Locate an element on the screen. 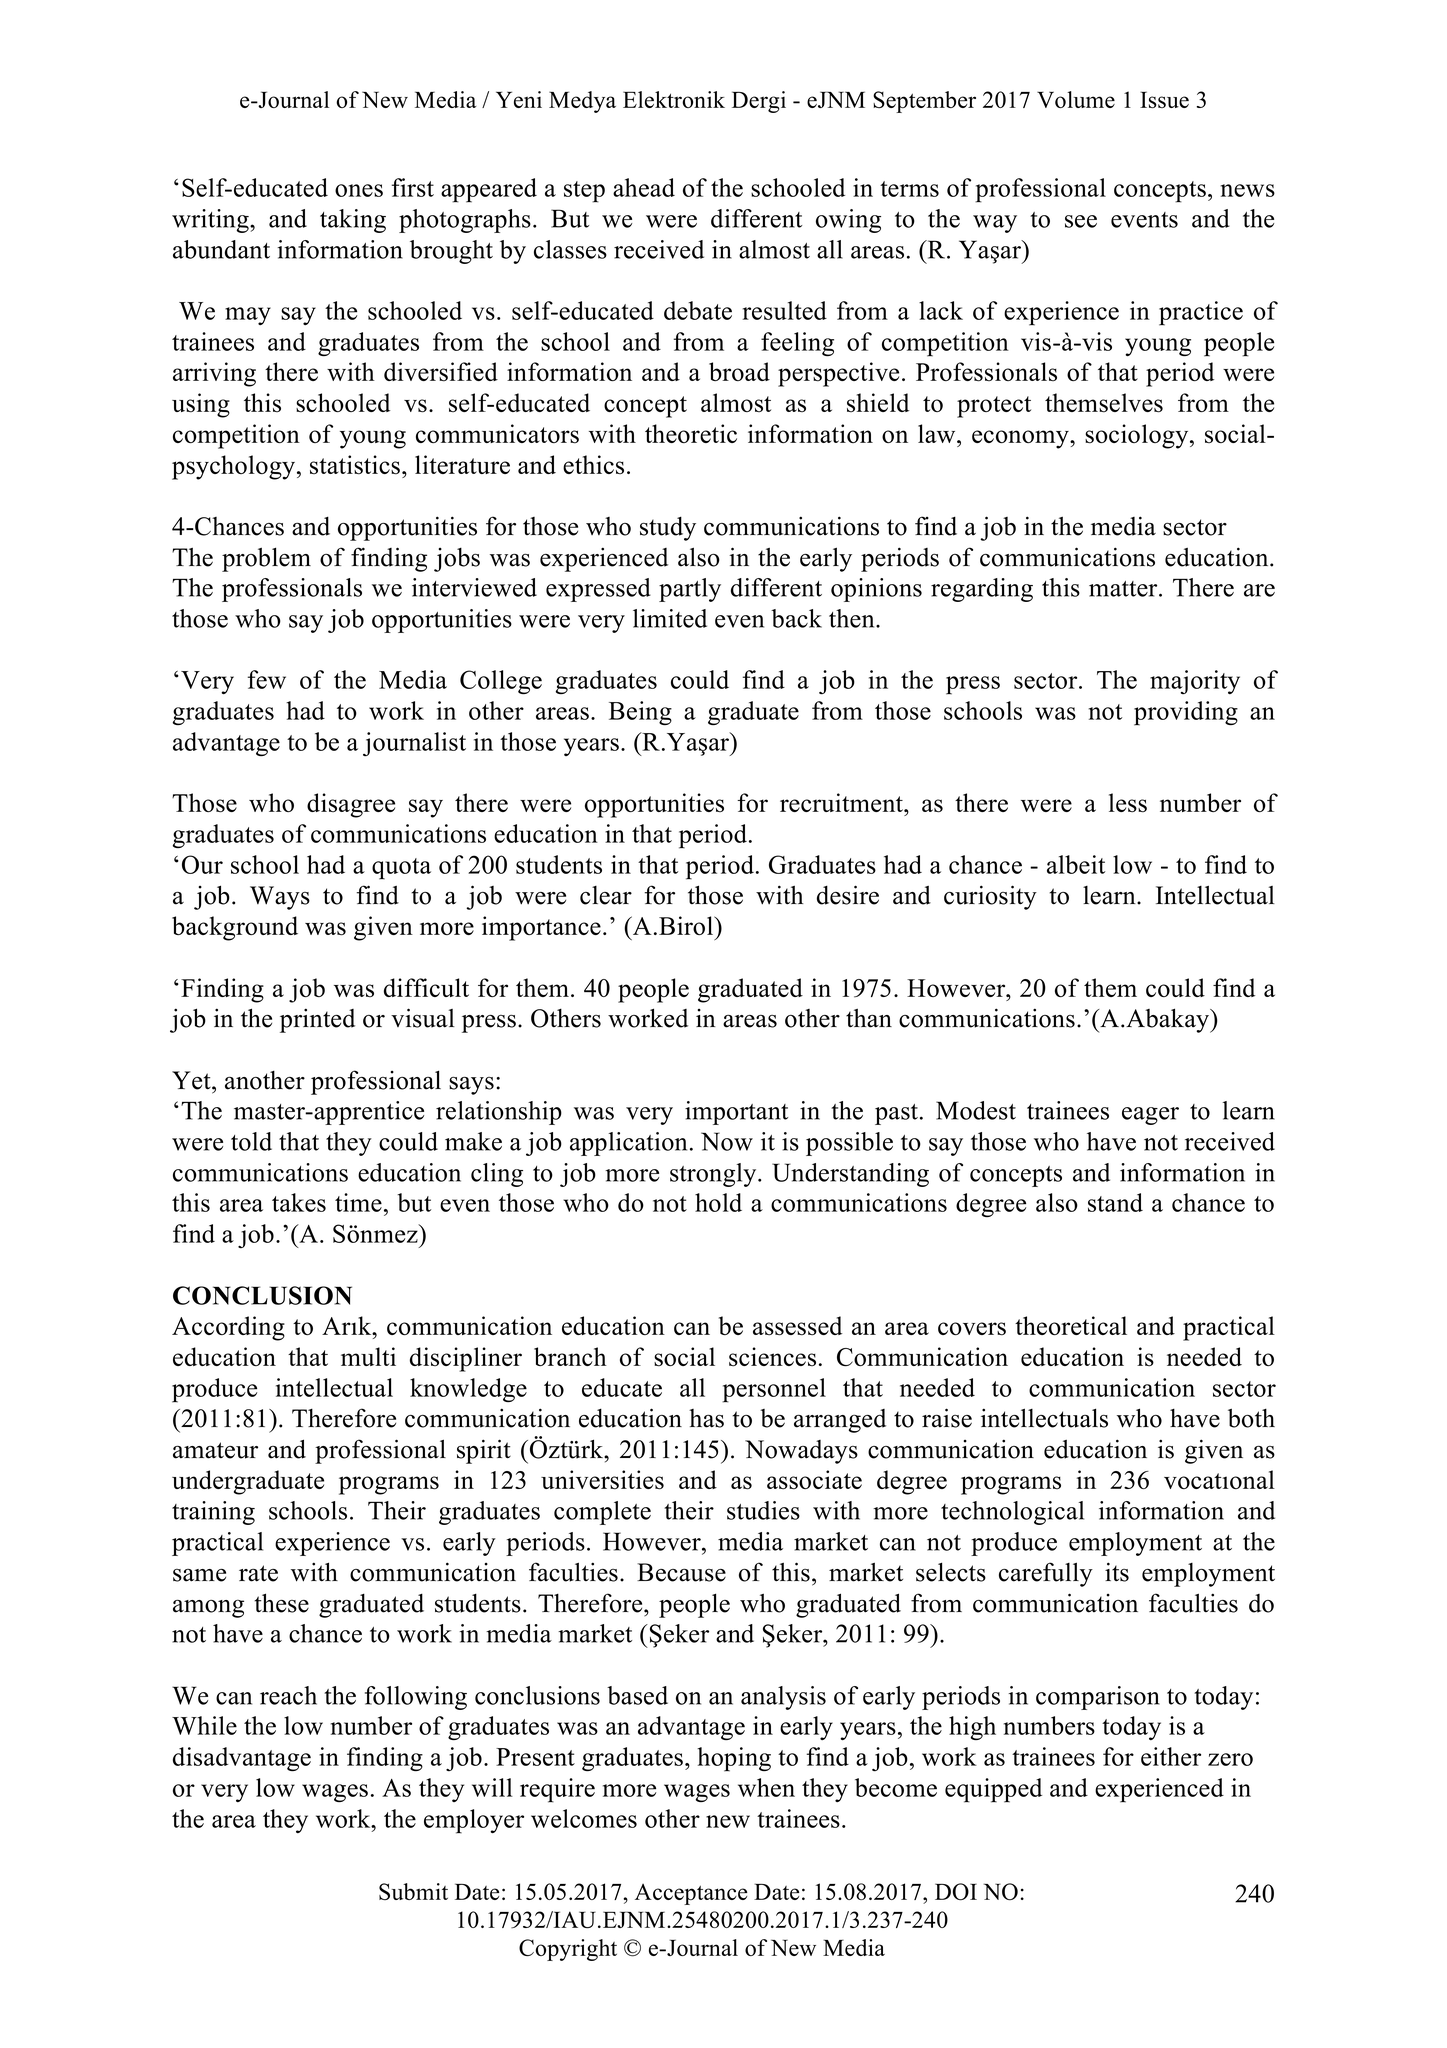 The height and width of the screenshot is (2048, 1447). covers is located at coordinates (972, 1329).
